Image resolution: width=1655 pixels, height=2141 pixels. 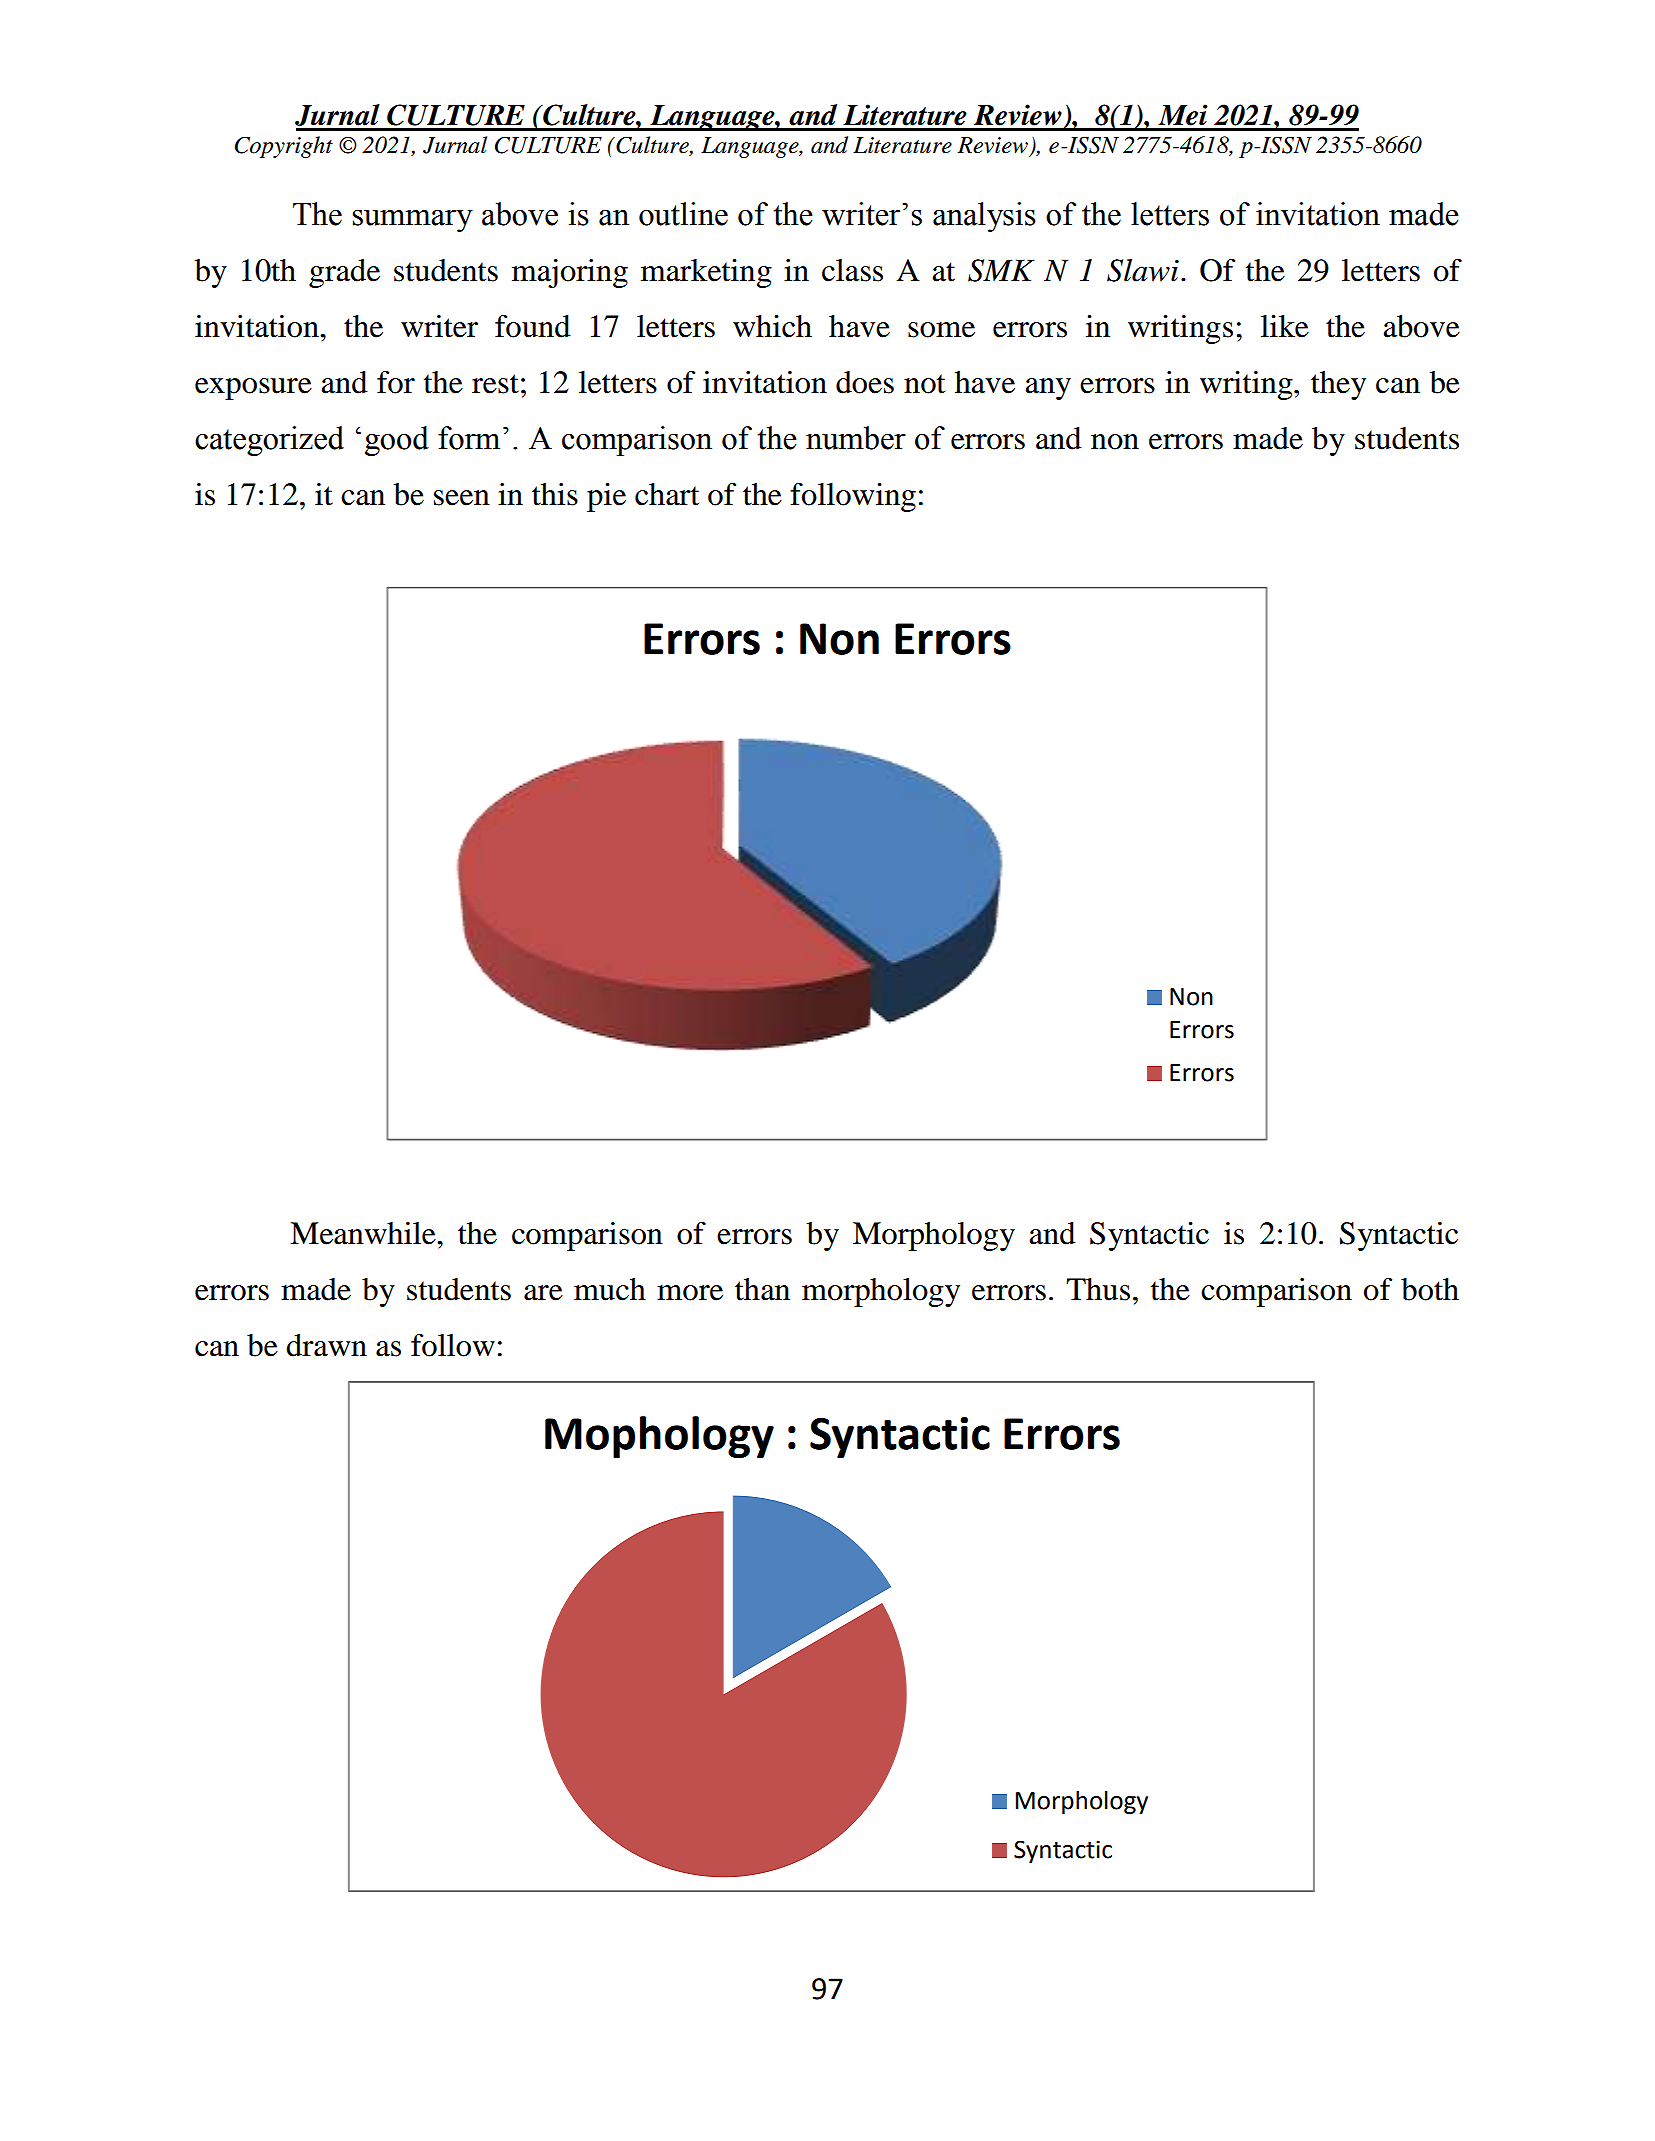 I want to click on drawn, so click(x=326, y=1345).
